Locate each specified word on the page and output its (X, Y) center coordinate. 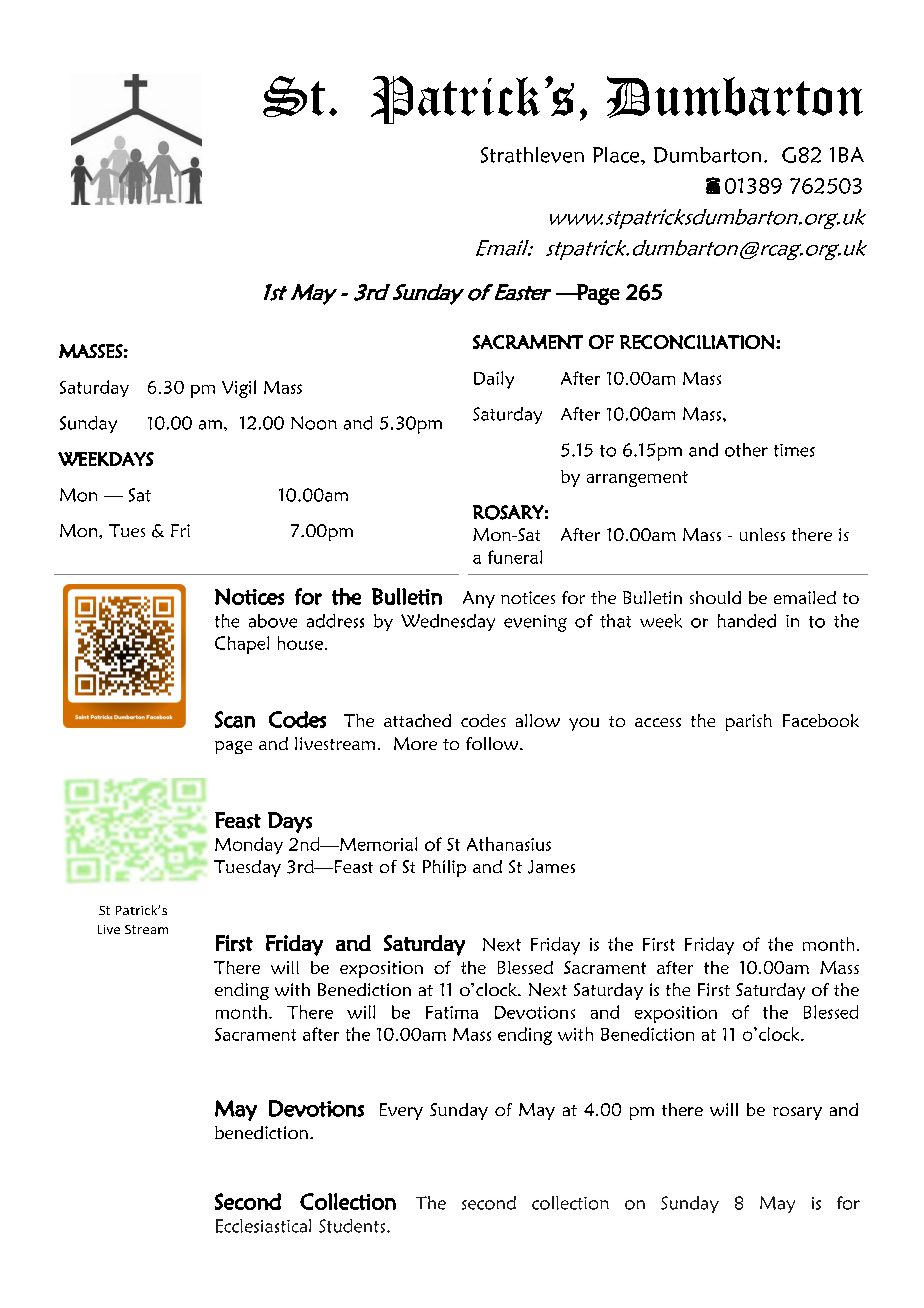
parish (749, 722)
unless (762, 534)
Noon (314, 423)
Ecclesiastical (263, 1226)
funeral (515, 557)
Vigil (239, 389)
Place (617, 155)
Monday (249, 845)
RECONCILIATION (697, 342)
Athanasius (509, 844)
